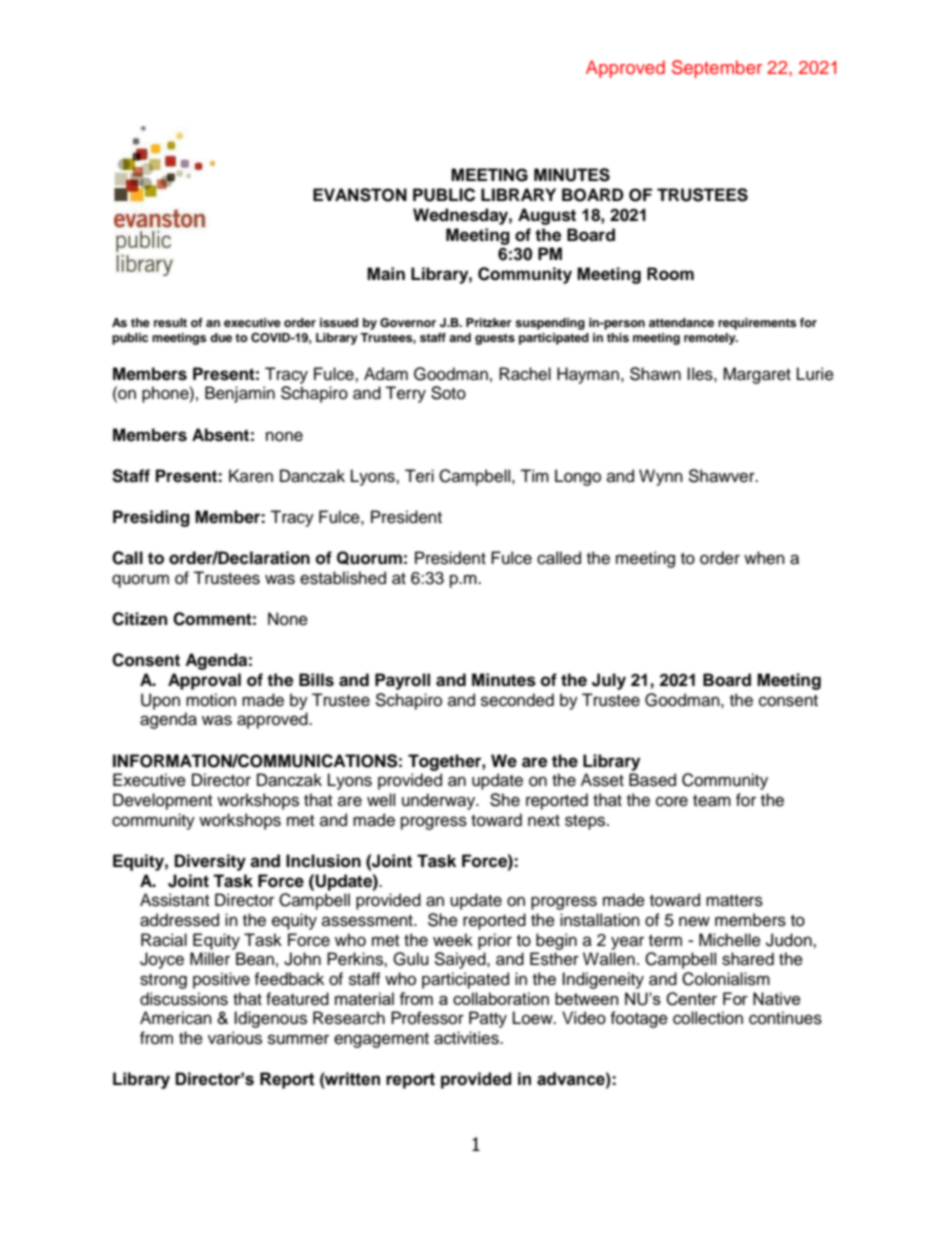 The image size is (952, 1233). Describe the element at coordinates (708, 1018) in the screenshot. I see `collection` at that location.
